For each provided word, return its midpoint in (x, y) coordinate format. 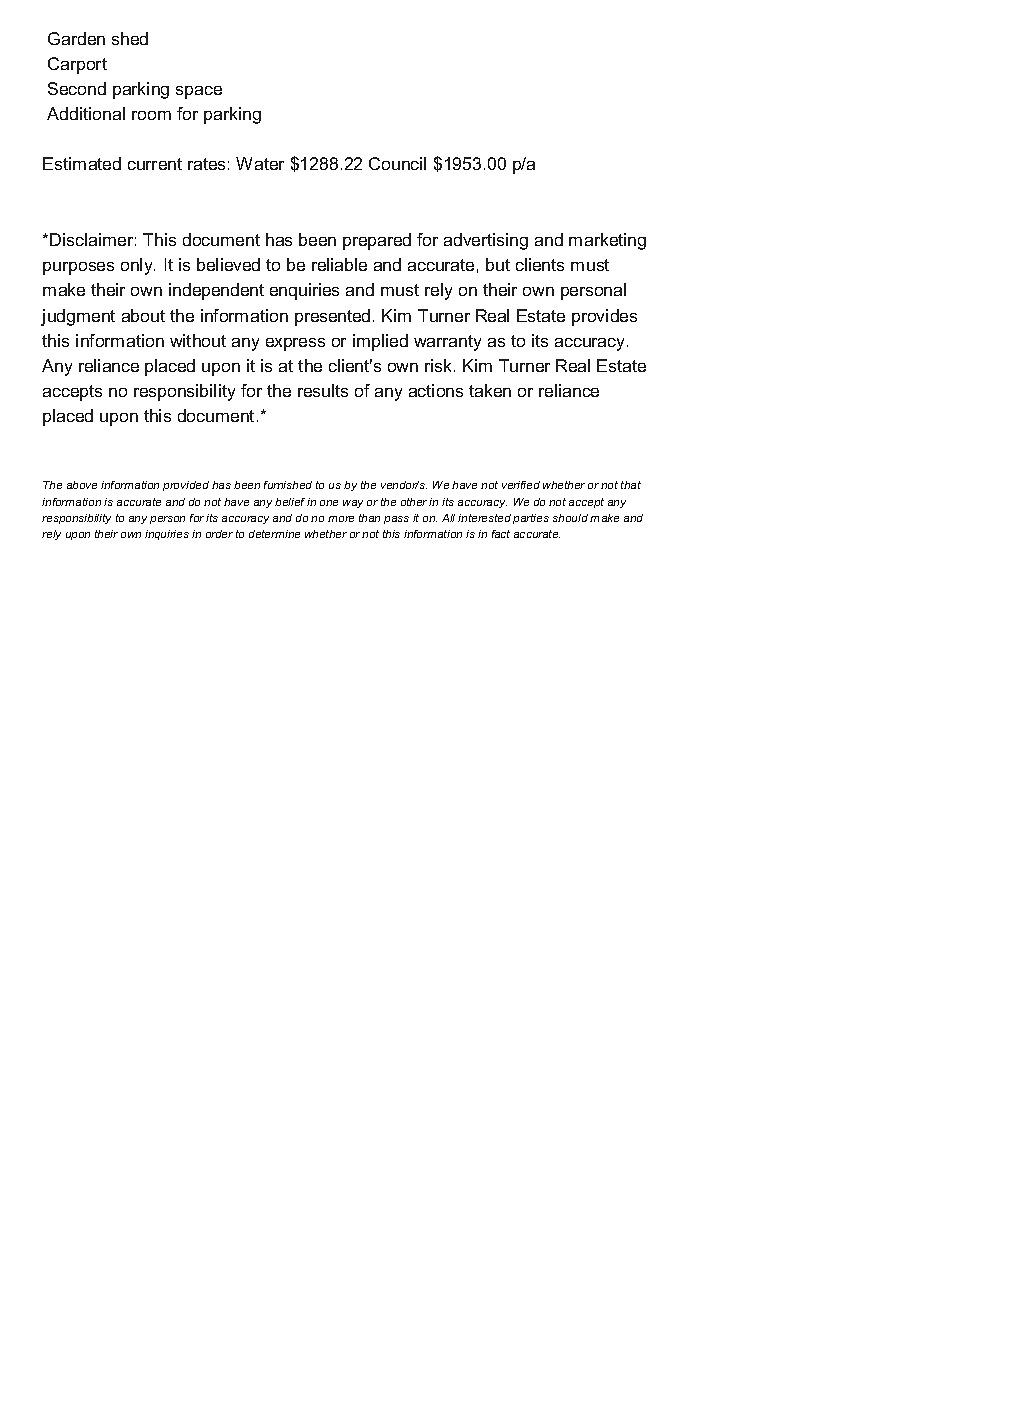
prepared (377, 241)
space (199, 92)
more (341, 519)
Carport (77, 65)
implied (380, 342)
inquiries (167, 535)
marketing (607, 241)
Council (397, 163)
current (155, 164)
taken (490, 390)
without (198, 340)
